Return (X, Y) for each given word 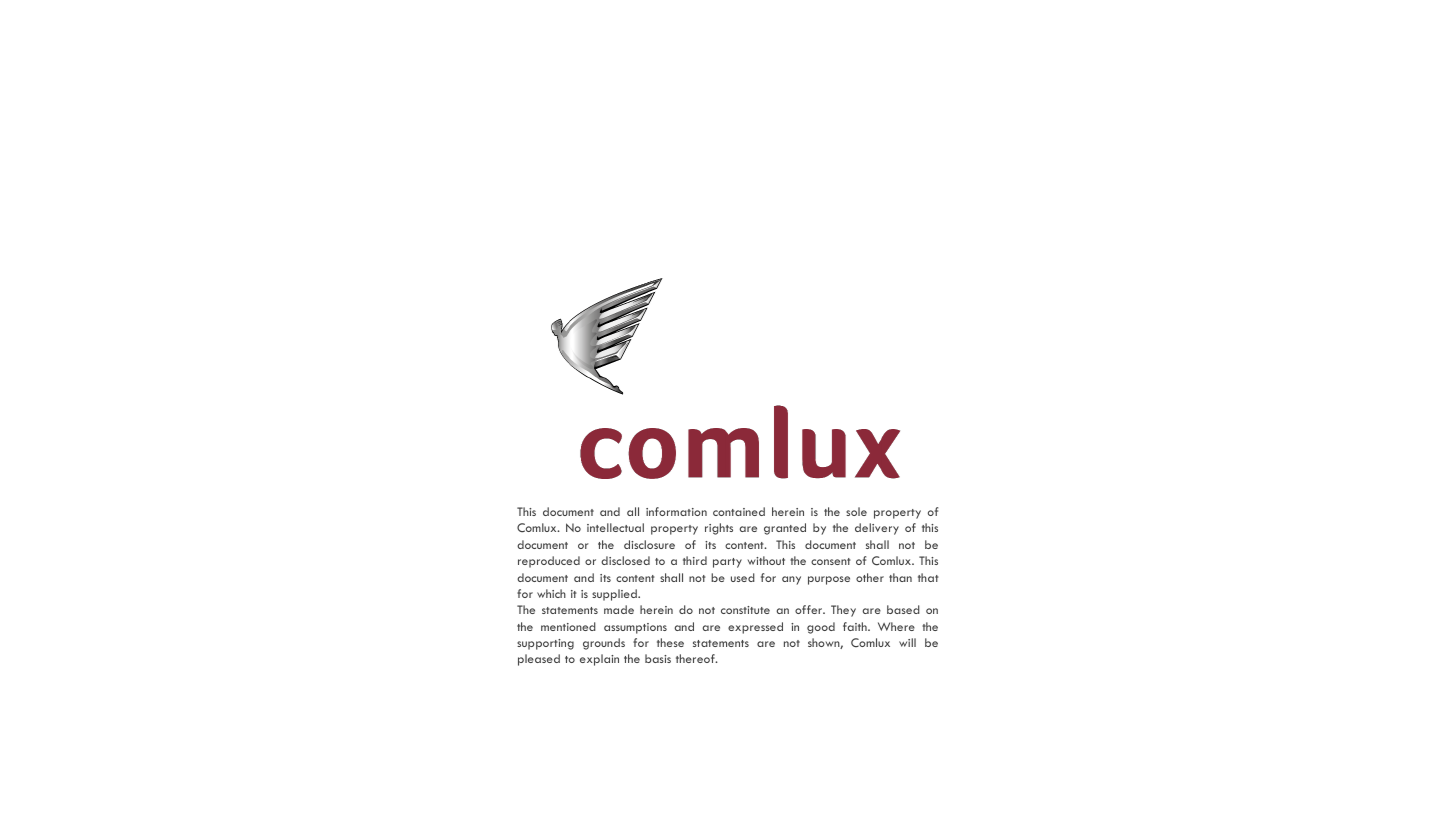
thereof (696, 658)
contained (739, 511)
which (551, 593)
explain (599, 660)
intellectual (615, 527)
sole (856, 511)
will (907, 642)
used (743, 577)
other (870, 577)
